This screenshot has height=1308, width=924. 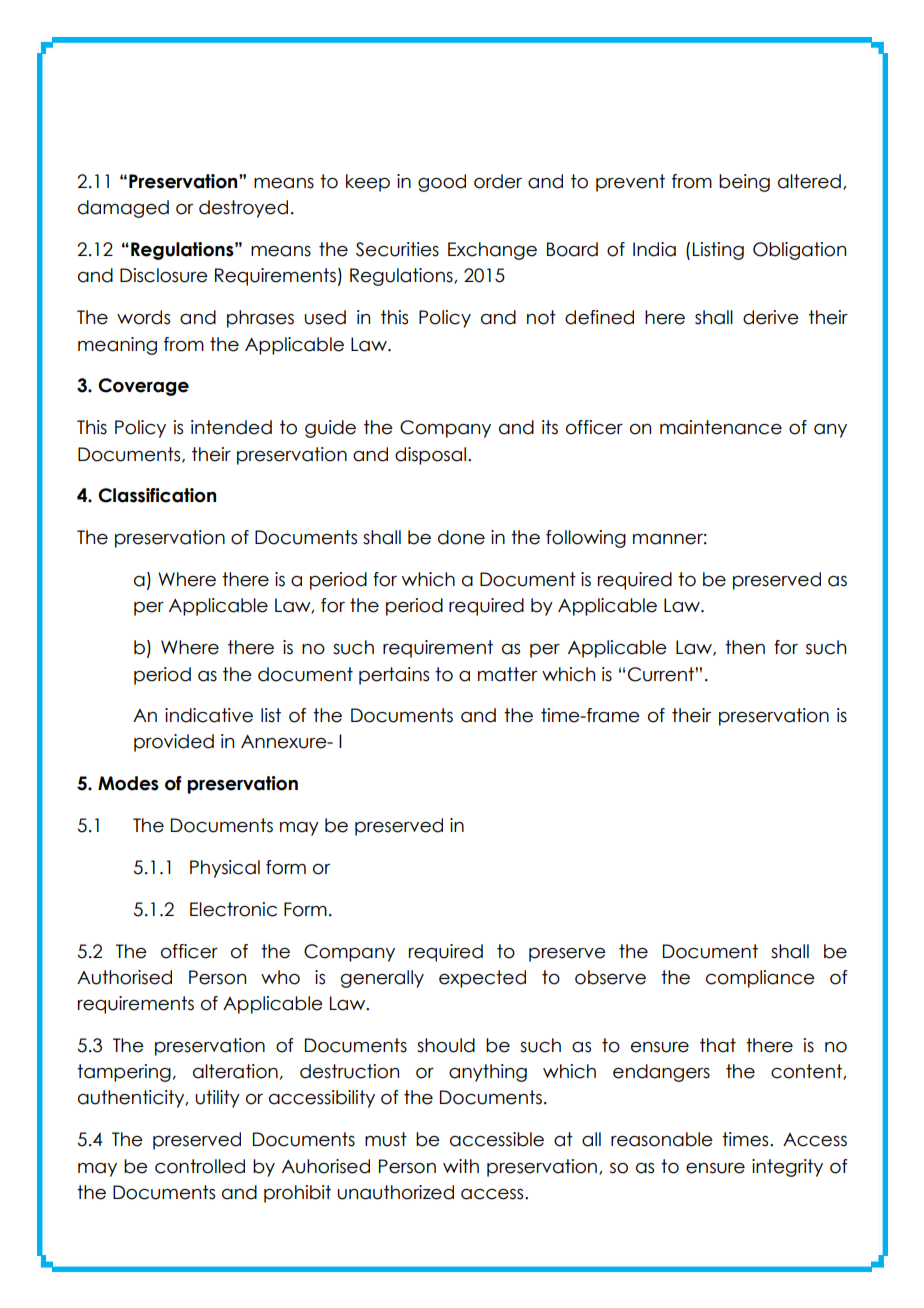 What do you see at coordinates (744, 183) in the screenshot?
I see `being` at bounding box center [744, 183].
